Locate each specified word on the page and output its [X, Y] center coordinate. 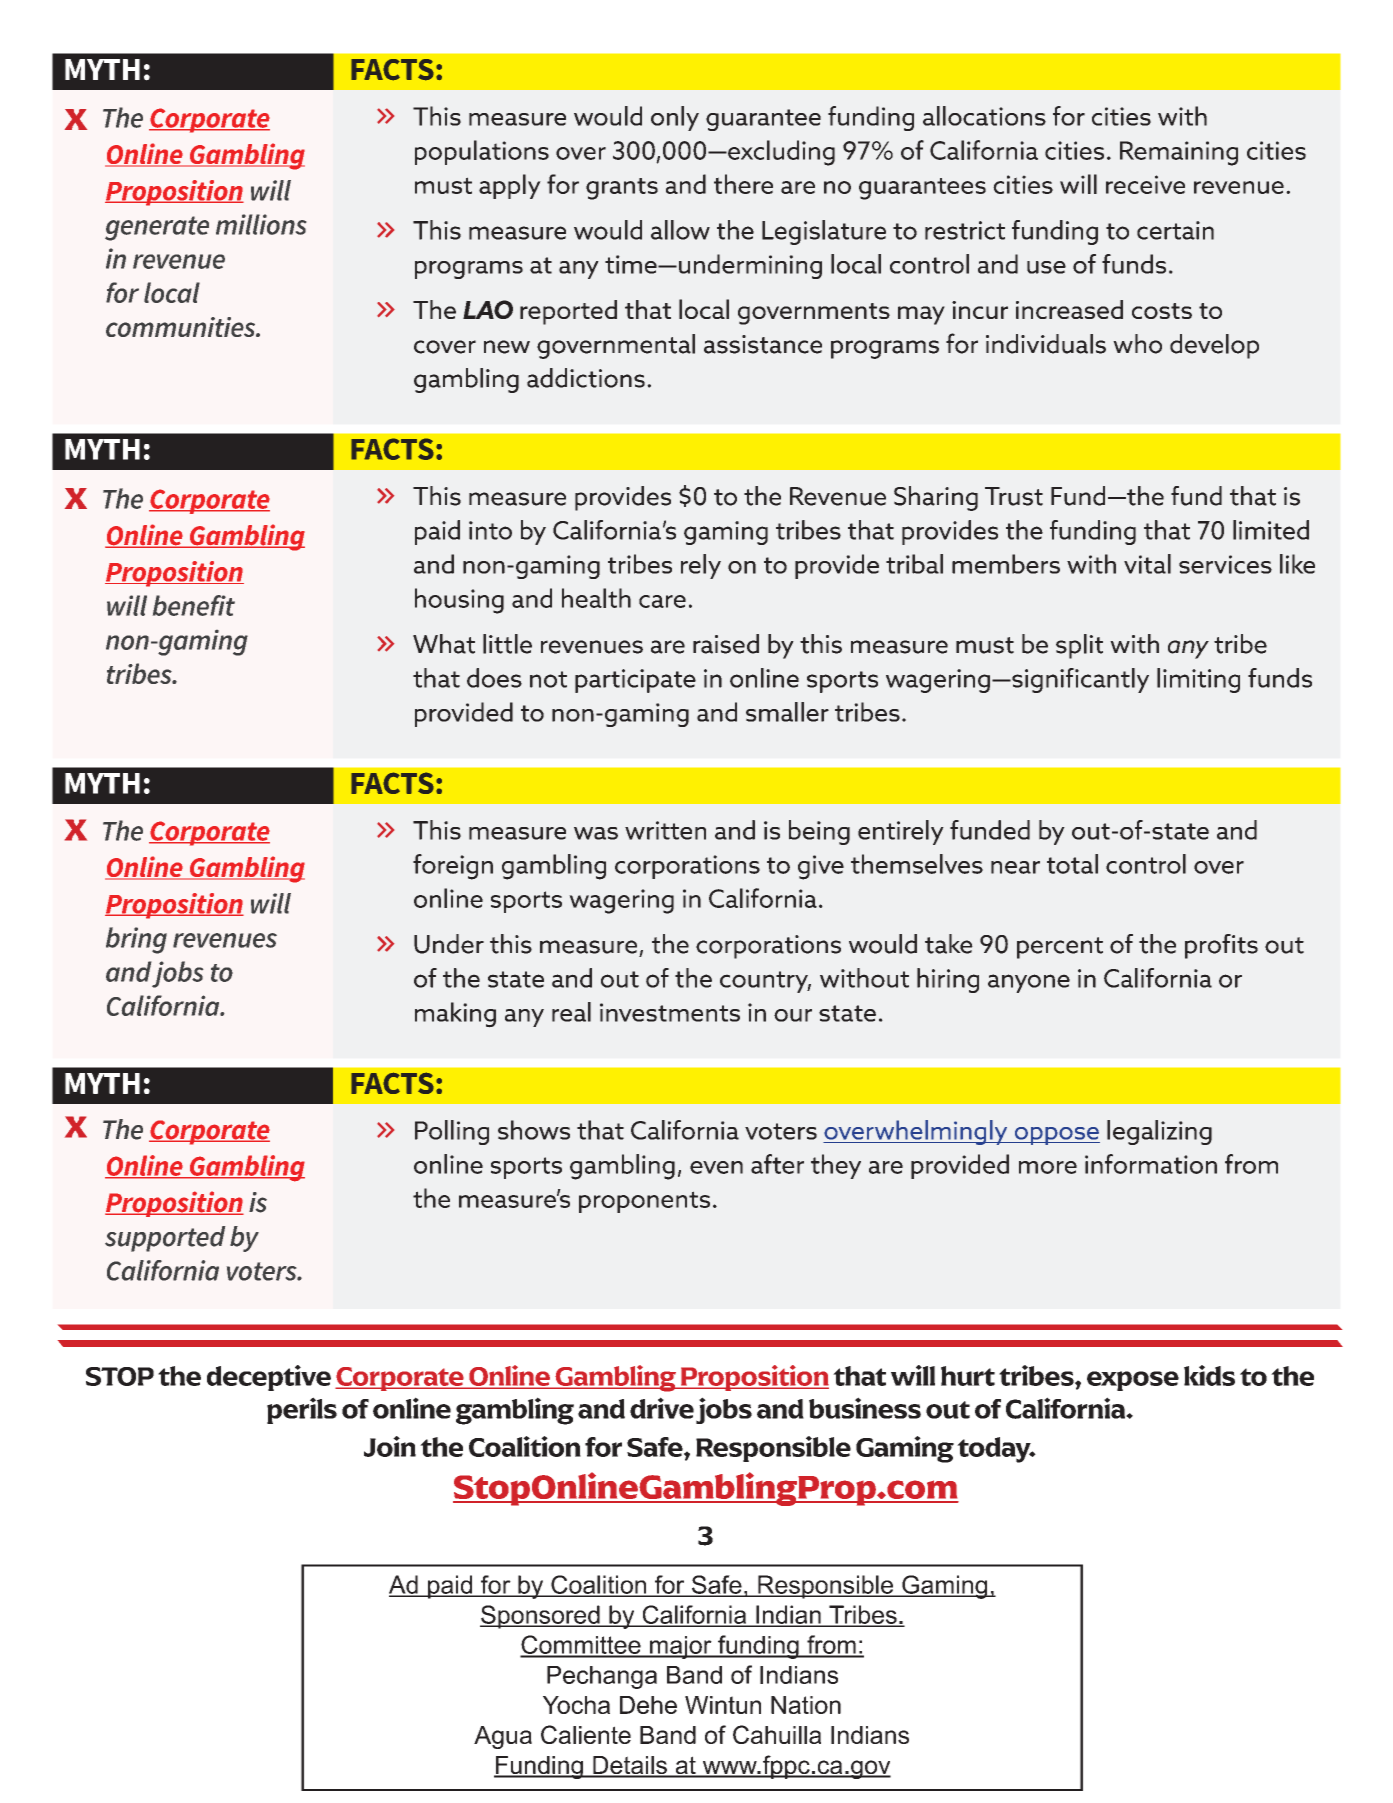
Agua [503, 1737]
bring [136, 940]
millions [261, 224]
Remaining [1179, 153]
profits [1221, 946]
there [743, 184]
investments [670, 1012]
